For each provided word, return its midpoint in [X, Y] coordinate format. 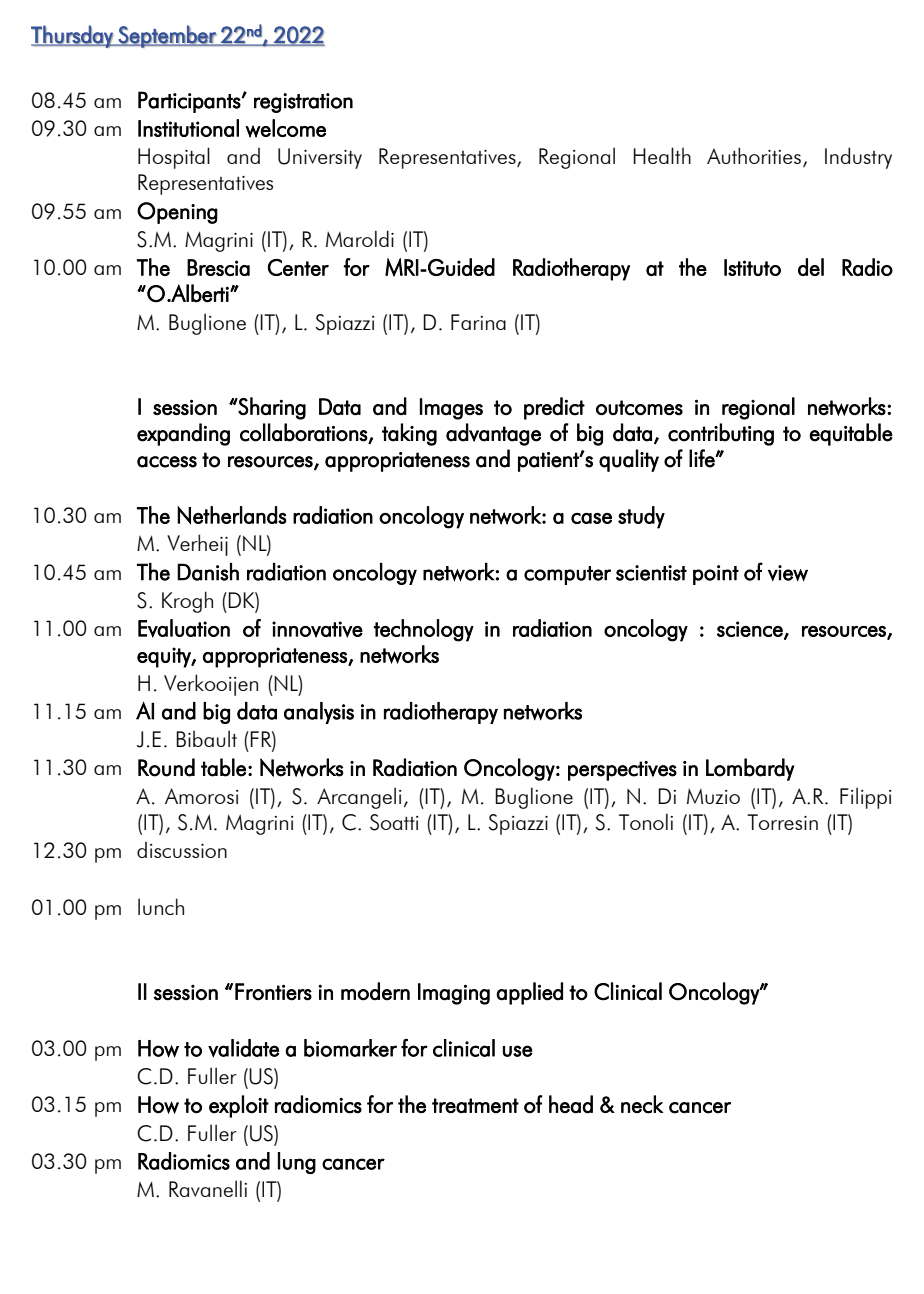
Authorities [754, 155]
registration [303, 103]
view [788, 573]
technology [424, 630]
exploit [239, 1106]
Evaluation [184, 628]
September [167, 36]
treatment [475, 1106]
